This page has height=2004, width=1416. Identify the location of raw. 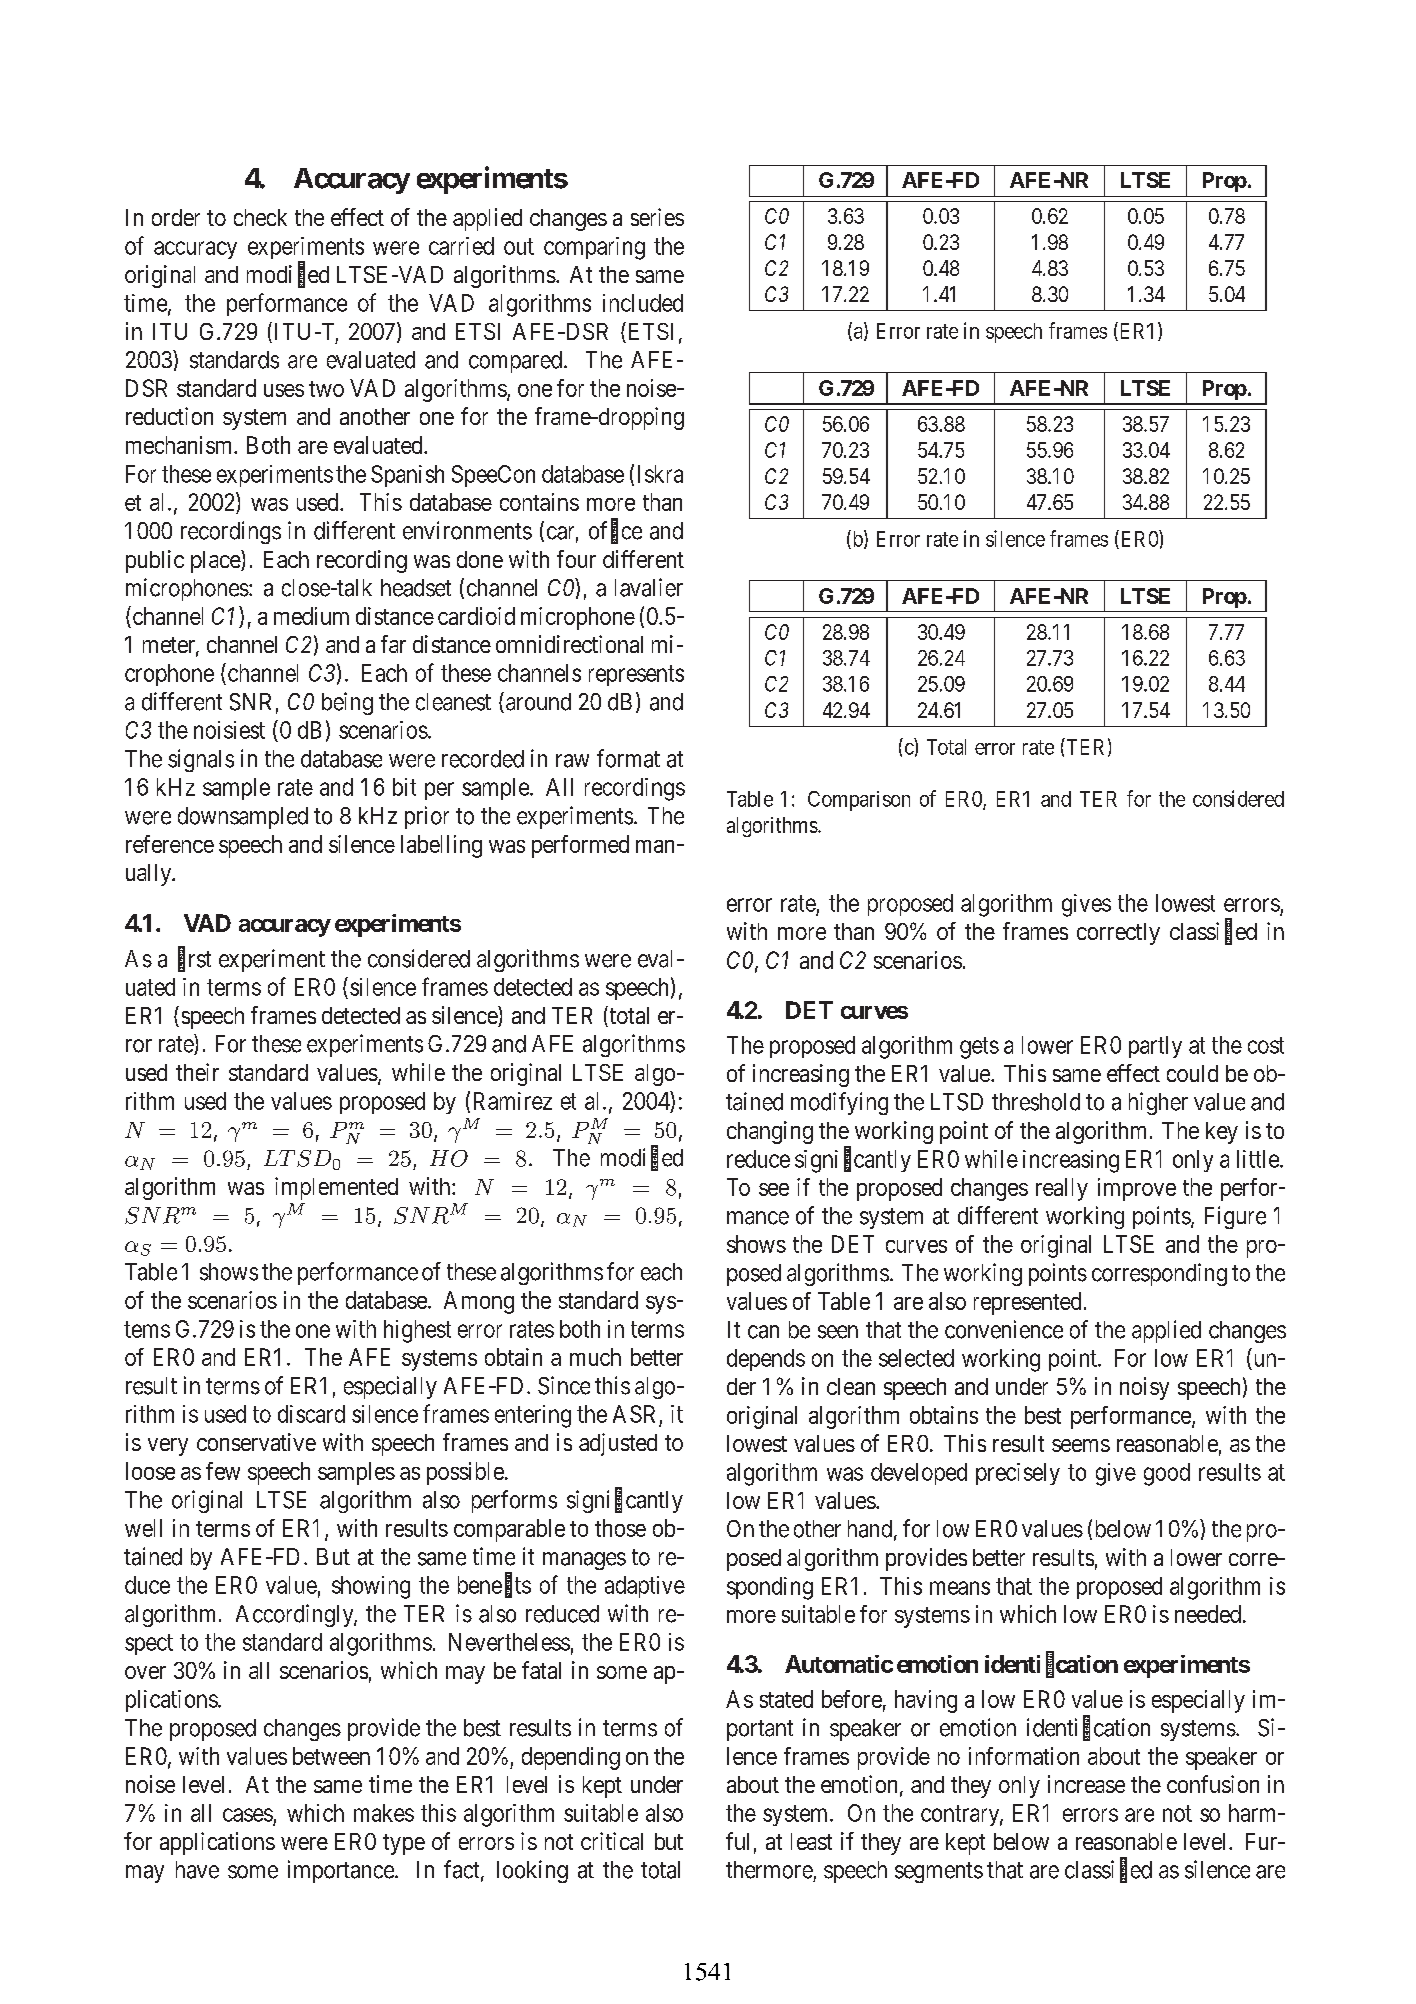
(572, 761).
